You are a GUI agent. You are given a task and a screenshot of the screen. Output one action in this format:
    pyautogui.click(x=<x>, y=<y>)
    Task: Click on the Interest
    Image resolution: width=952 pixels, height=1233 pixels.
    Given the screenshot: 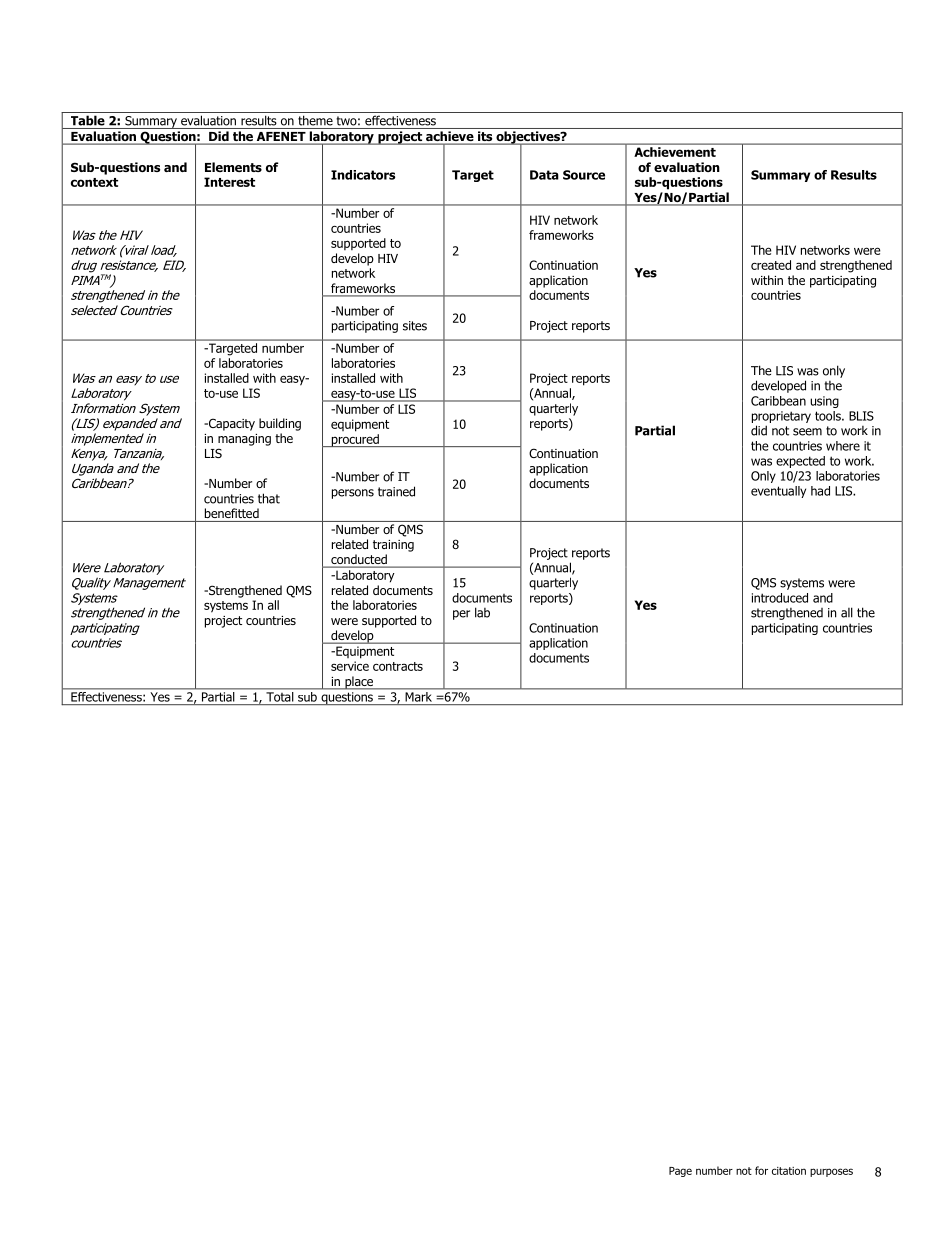 What is the action you would take?
    pyautogui.click(x=229, y=182)
